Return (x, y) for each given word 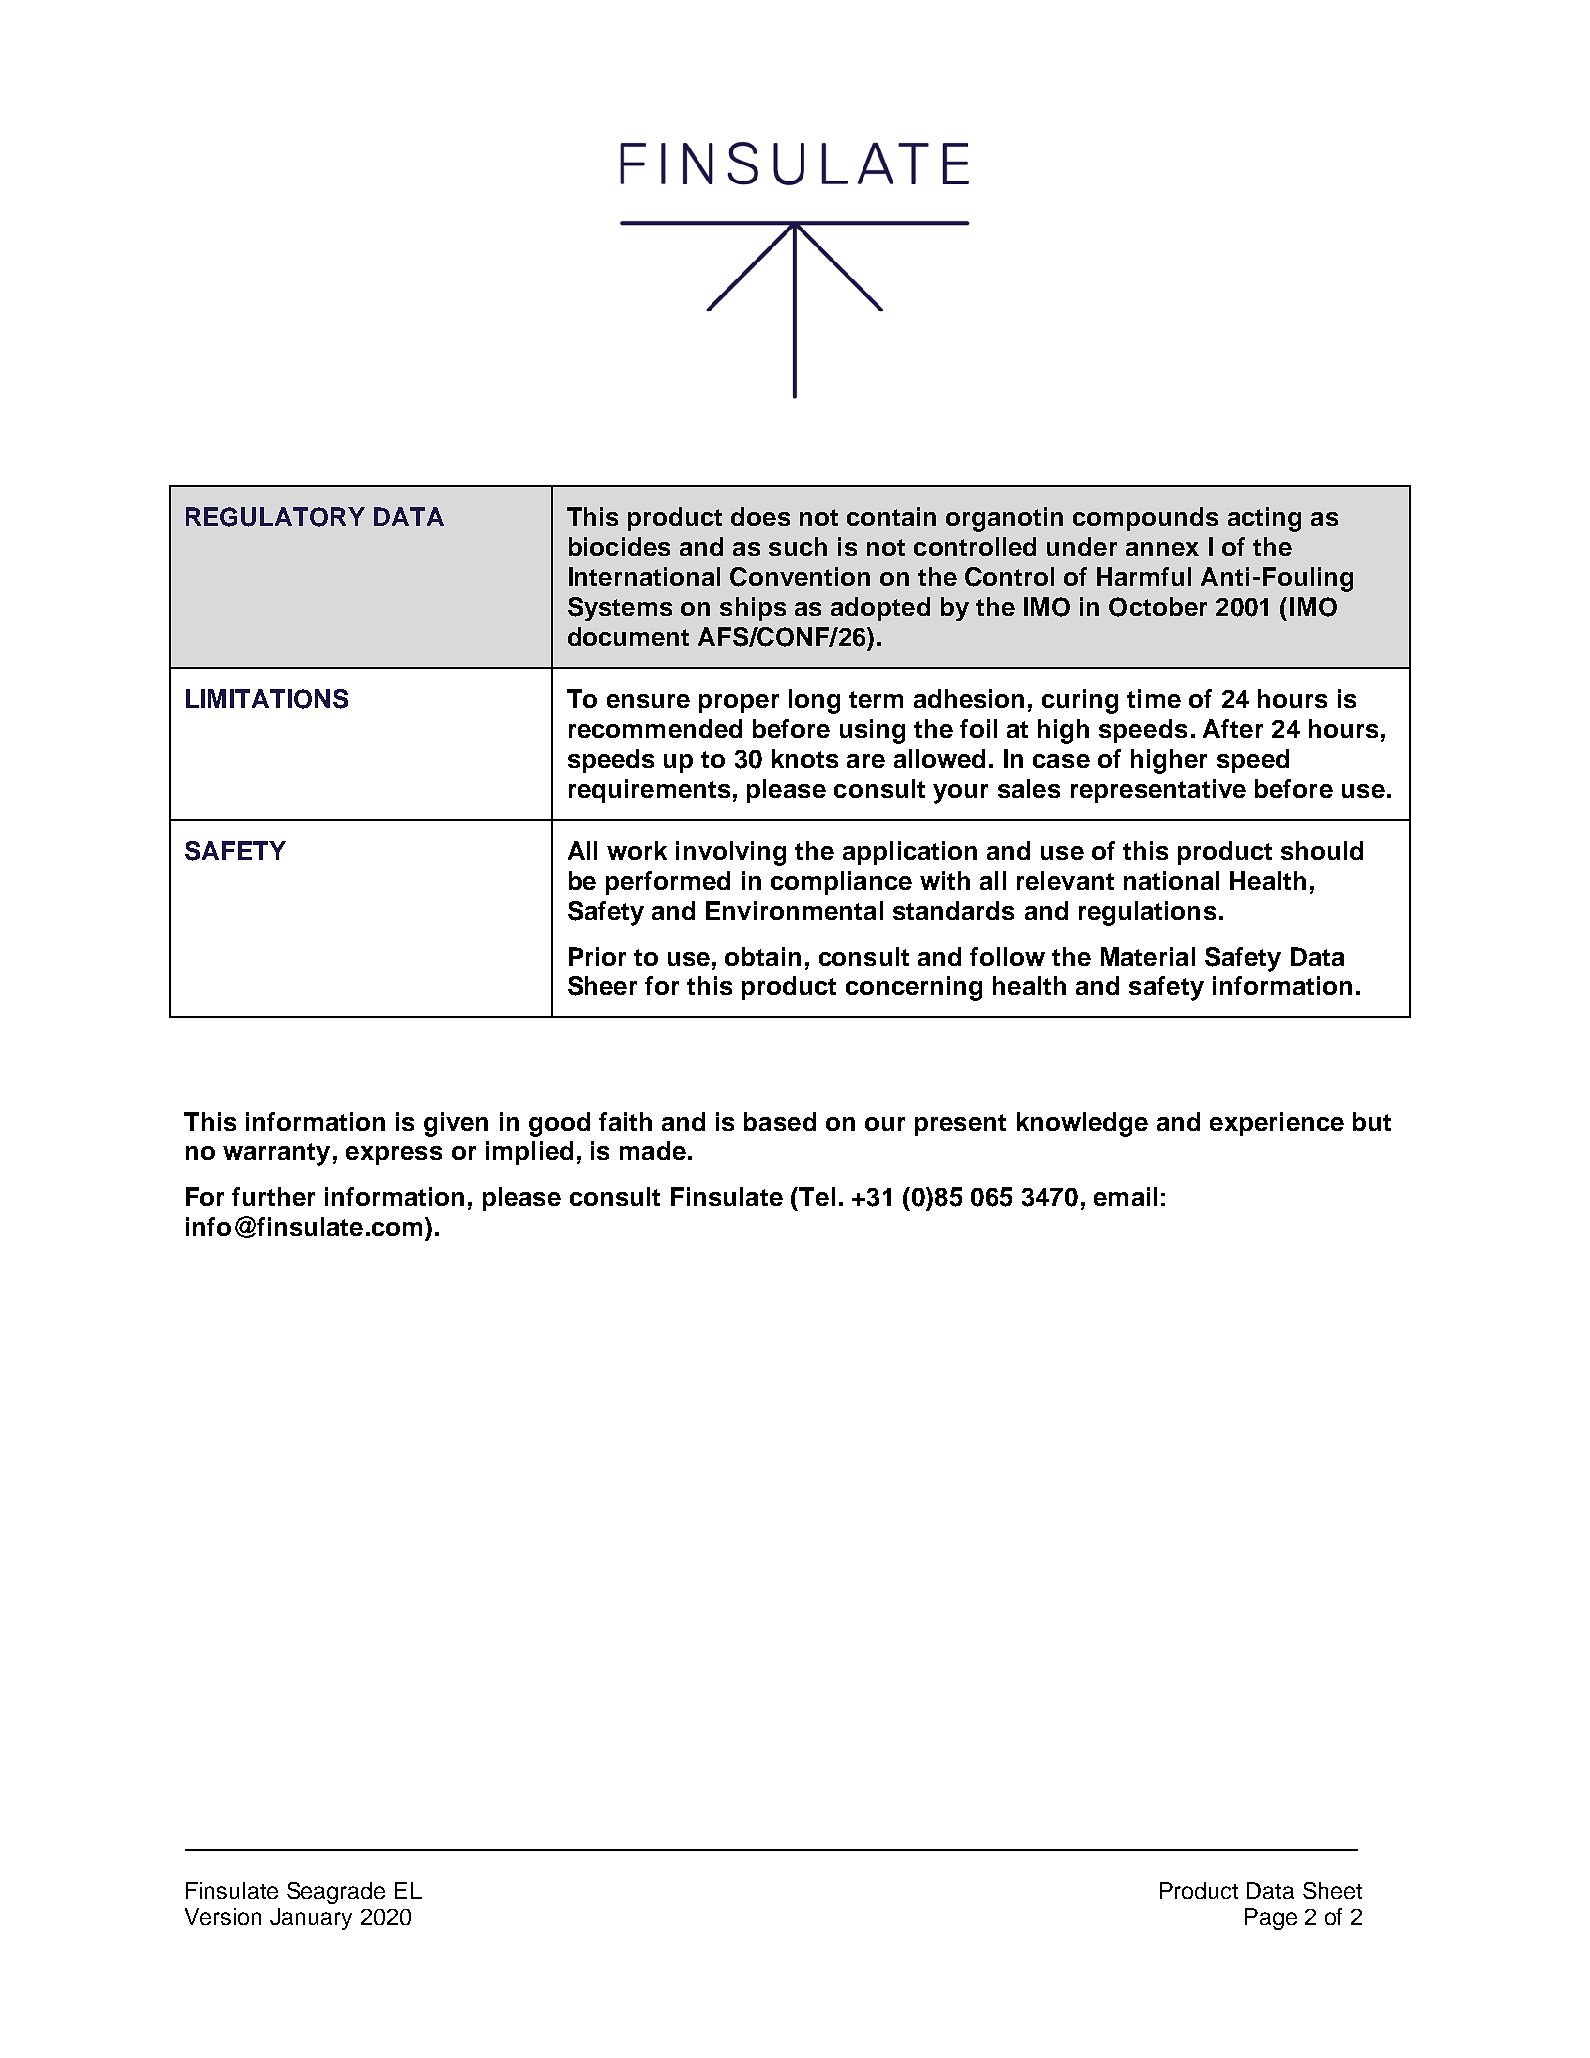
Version (223, 1916)
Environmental (794, 910)
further (273, 1196)
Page (1271, 1919)
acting (1264, 519)
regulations (1147, 913)
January (311, 1919)
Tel (816, 1196)
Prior (597, 956)
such (798, 546)
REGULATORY (275, 517)
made (653, 1150)
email (1125, 1196)
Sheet (1332, 1890)
